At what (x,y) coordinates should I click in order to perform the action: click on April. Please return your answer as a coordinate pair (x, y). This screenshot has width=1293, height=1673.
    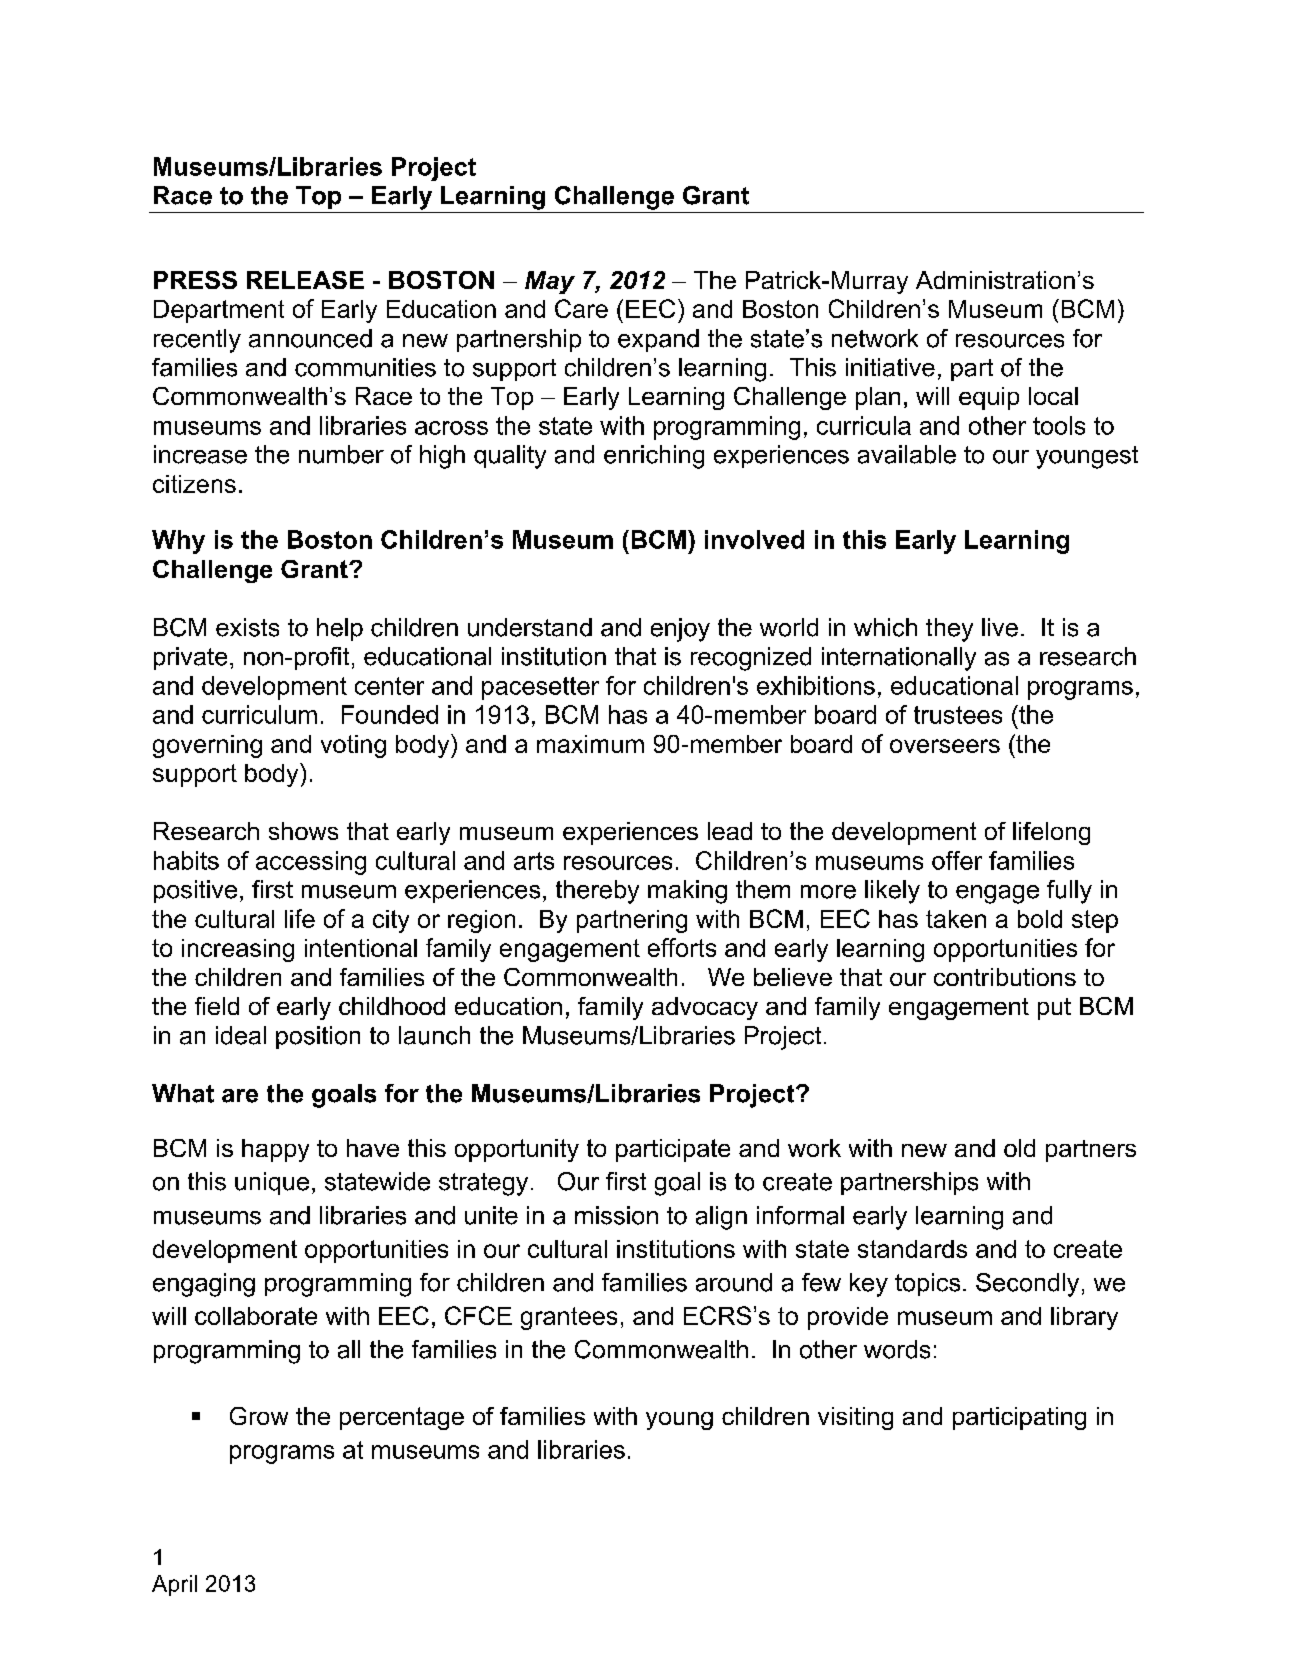
    Looking at the image, I should click on (174, 1585).
